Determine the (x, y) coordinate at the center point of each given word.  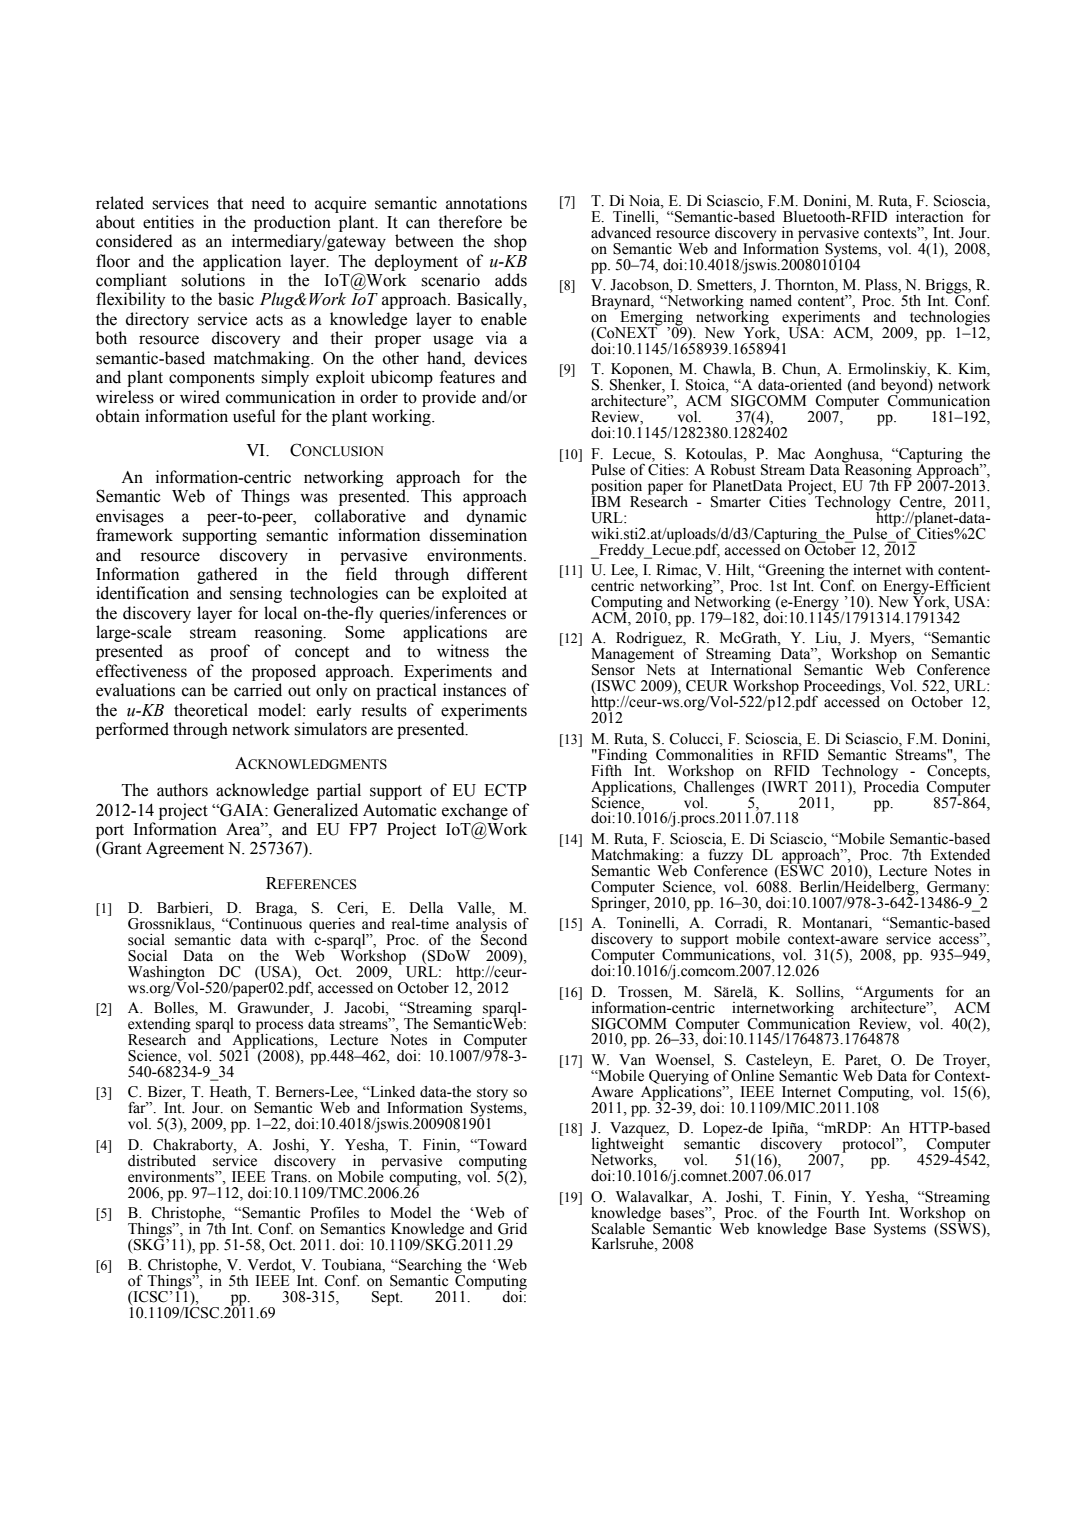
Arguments (897, 994)
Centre (921, 502)
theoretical (211, 710)
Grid (512, 1229)
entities (168, 222)
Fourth (838, 1211)
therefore (470, 222)
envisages (130, 517)
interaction (930, 215)
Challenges (719, 787)
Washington (168, 974)
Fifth (606, 770)
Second (504, 938)
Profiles (334, 1213)
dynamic (497, 517)
